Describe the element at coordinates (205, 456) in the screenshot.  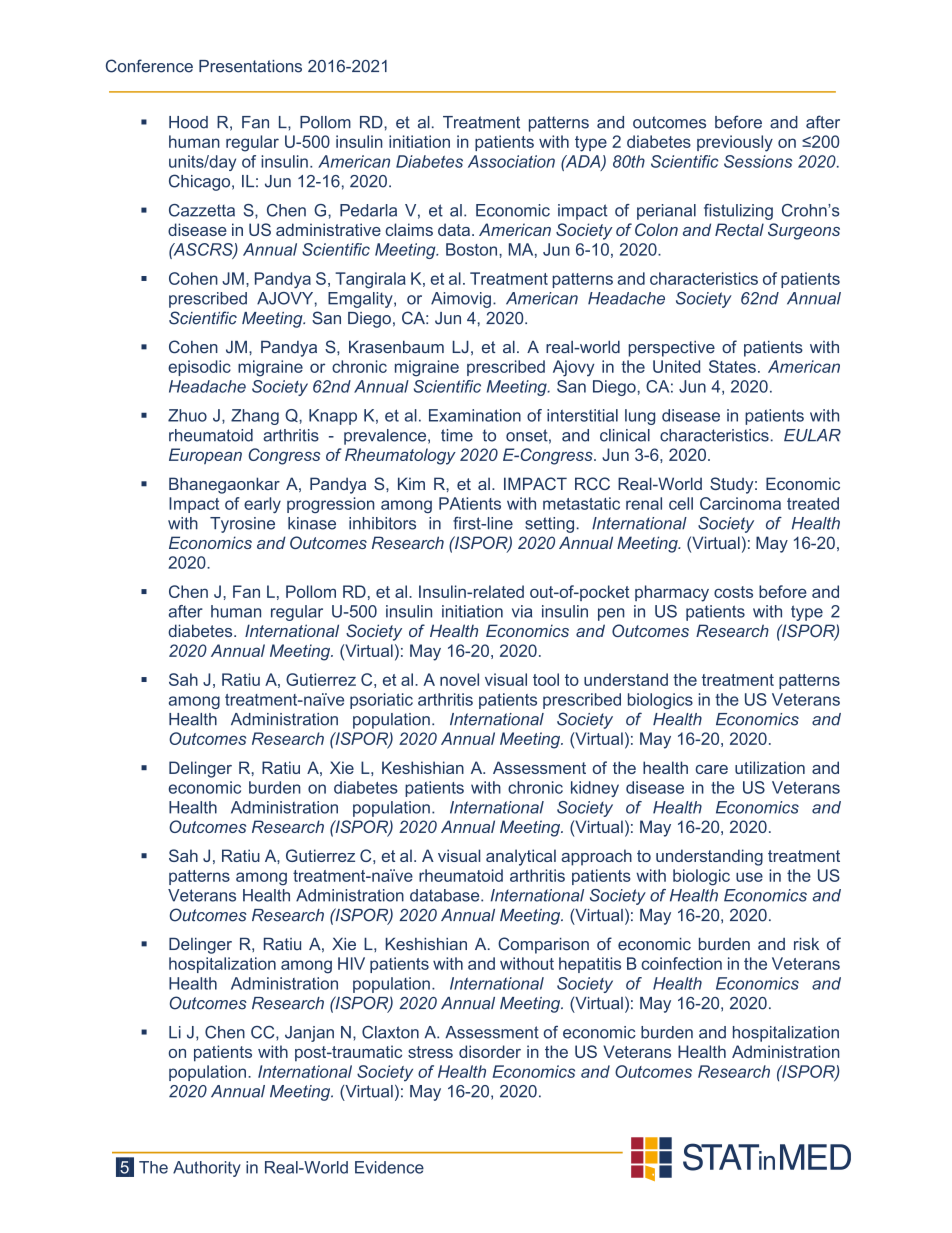
I see `European` at that location.
